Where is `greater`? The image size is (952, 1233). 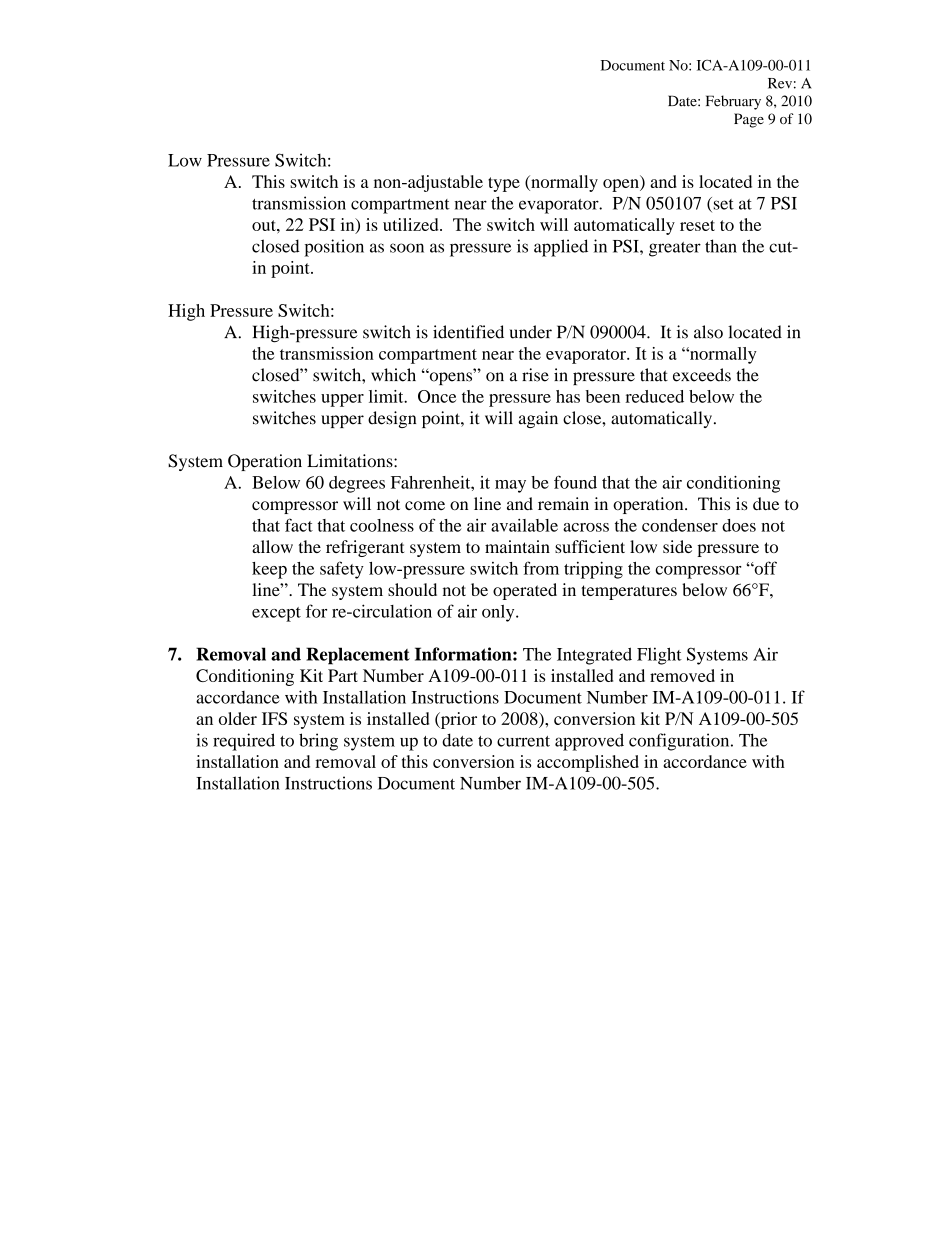 greater is located at coordinates (675, 249).
